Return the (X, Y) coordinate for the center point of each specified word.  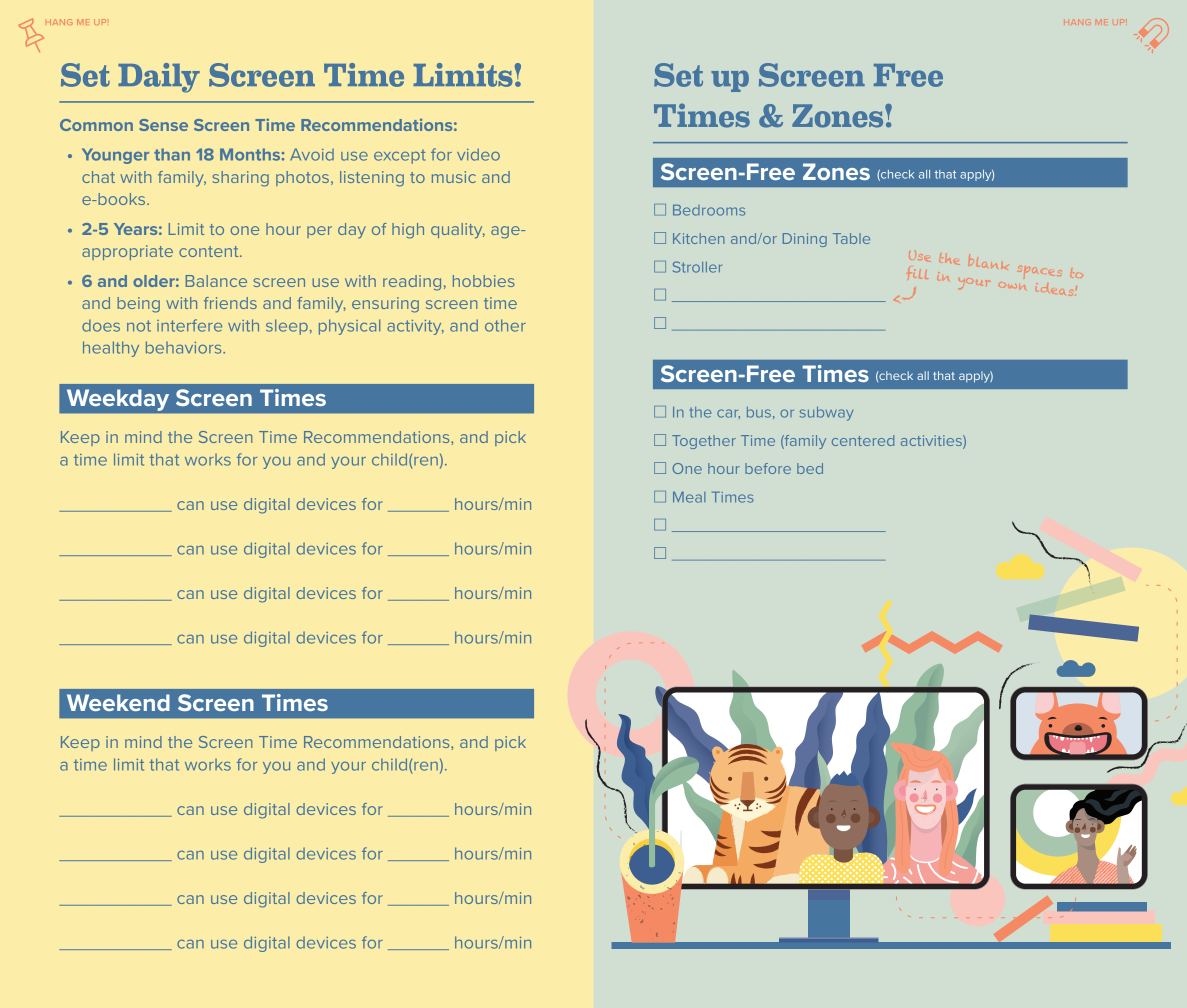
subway (826, 414)
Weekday (118, 400)
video (478, 154)
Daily (159, 78)
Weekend (118, 702)
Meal (689, 497)
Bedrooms (709, 210)
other (505, 325)
